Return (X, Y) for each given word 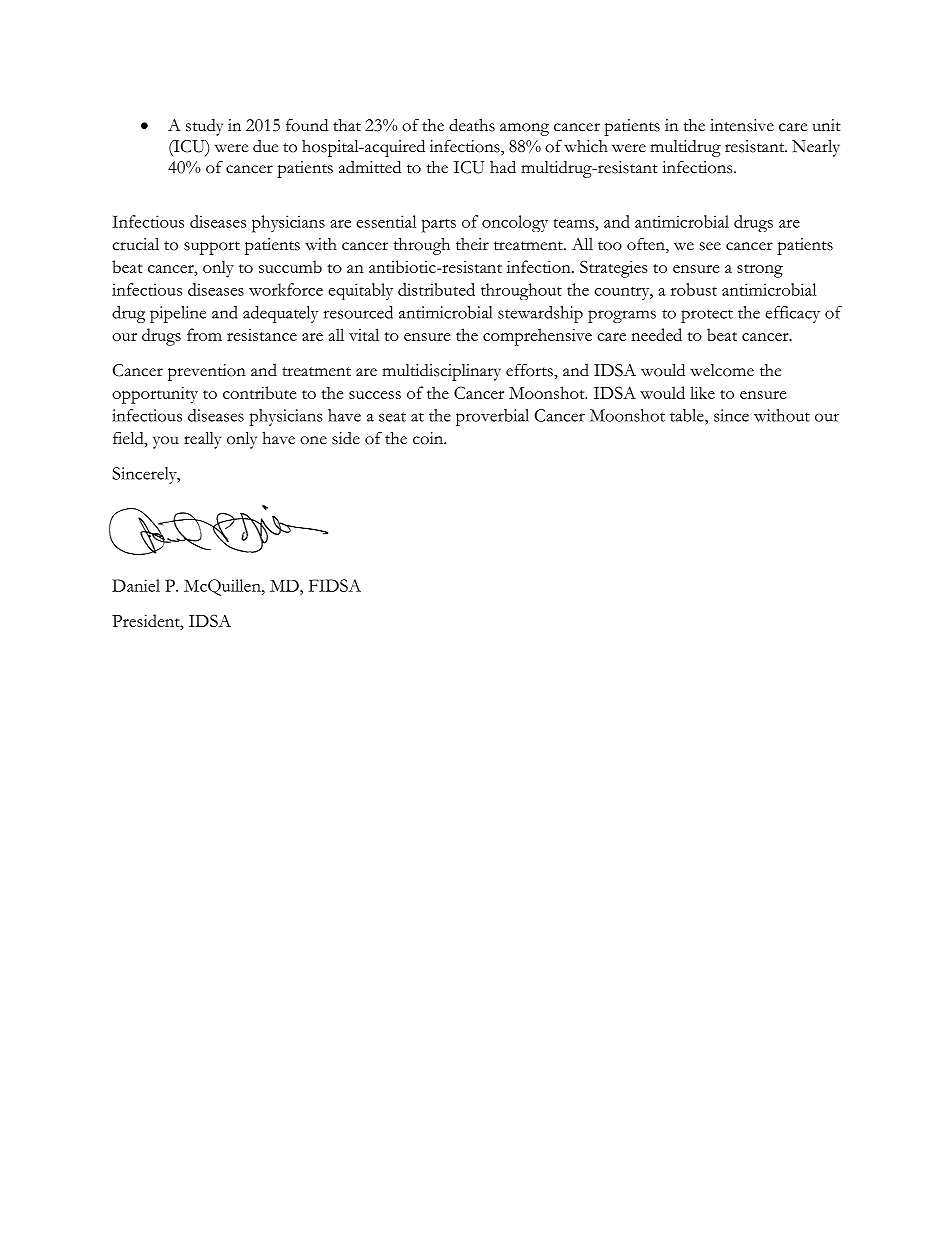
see (710, 246)
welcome (722, 370)
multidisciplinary (441, 372)
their (472, 244)
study (204, 127)
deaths (472, 125)
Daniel (136, 585)
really (202, 440)
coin (429, 438)
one (313, 440)
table (688, 415)
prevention (207, 372)
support (212, 248)
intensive (742, 125)
